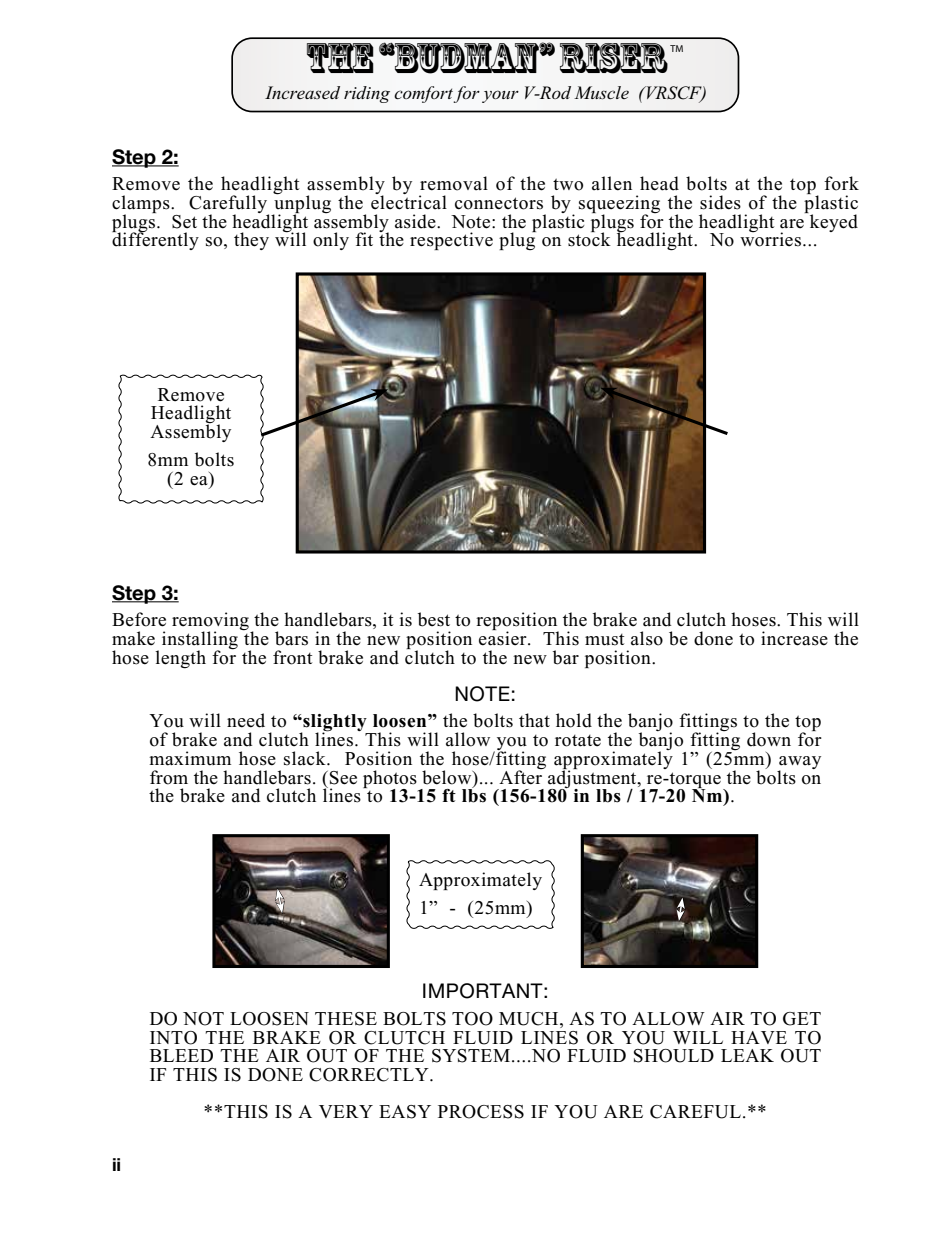  What do you see at coordinates (504, 637) in the screenshot?
I see `easier` at bounding box center [504, 637].
